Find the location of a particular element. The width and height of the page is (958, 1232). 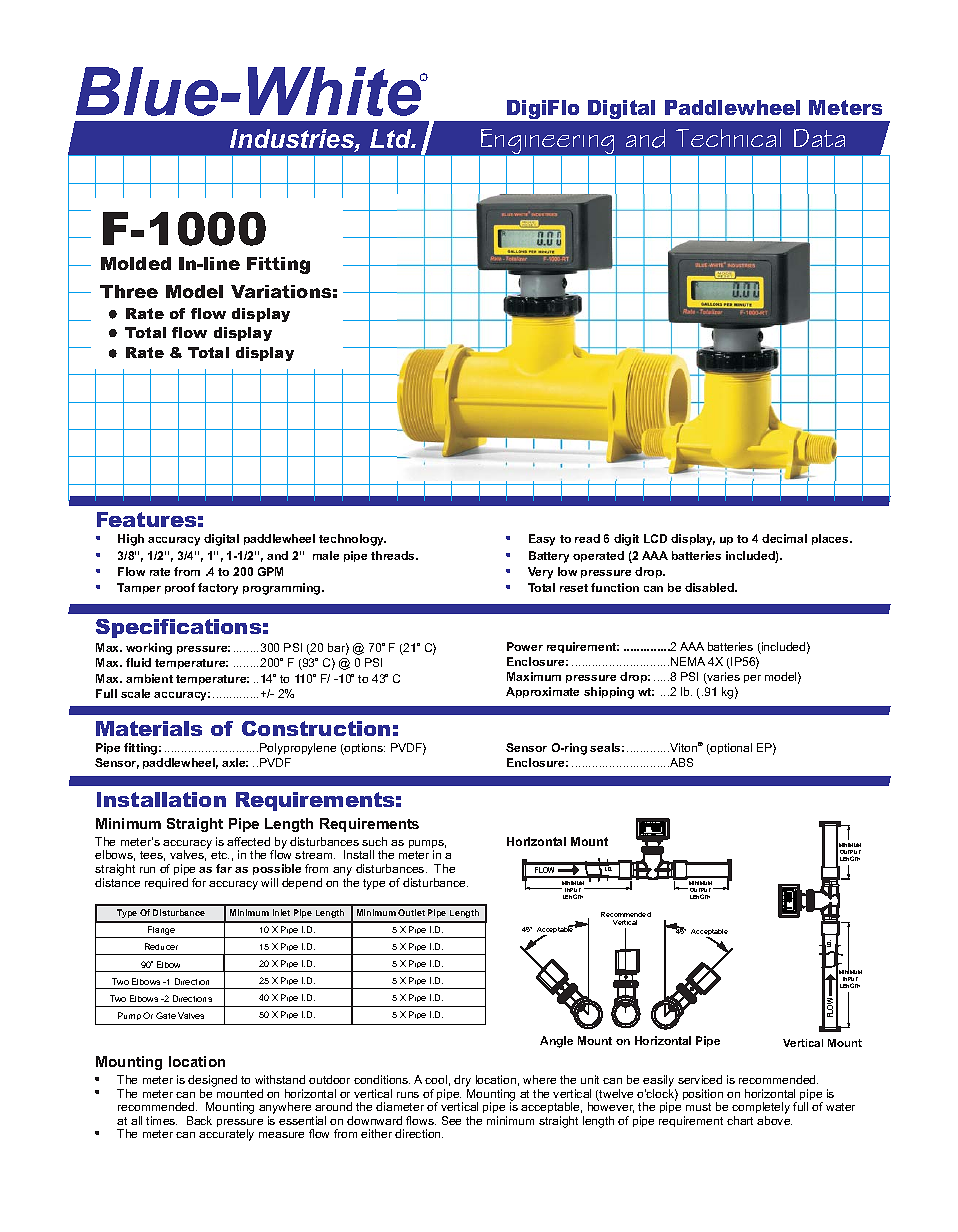

Technical is located at coordinates (728, 138).
